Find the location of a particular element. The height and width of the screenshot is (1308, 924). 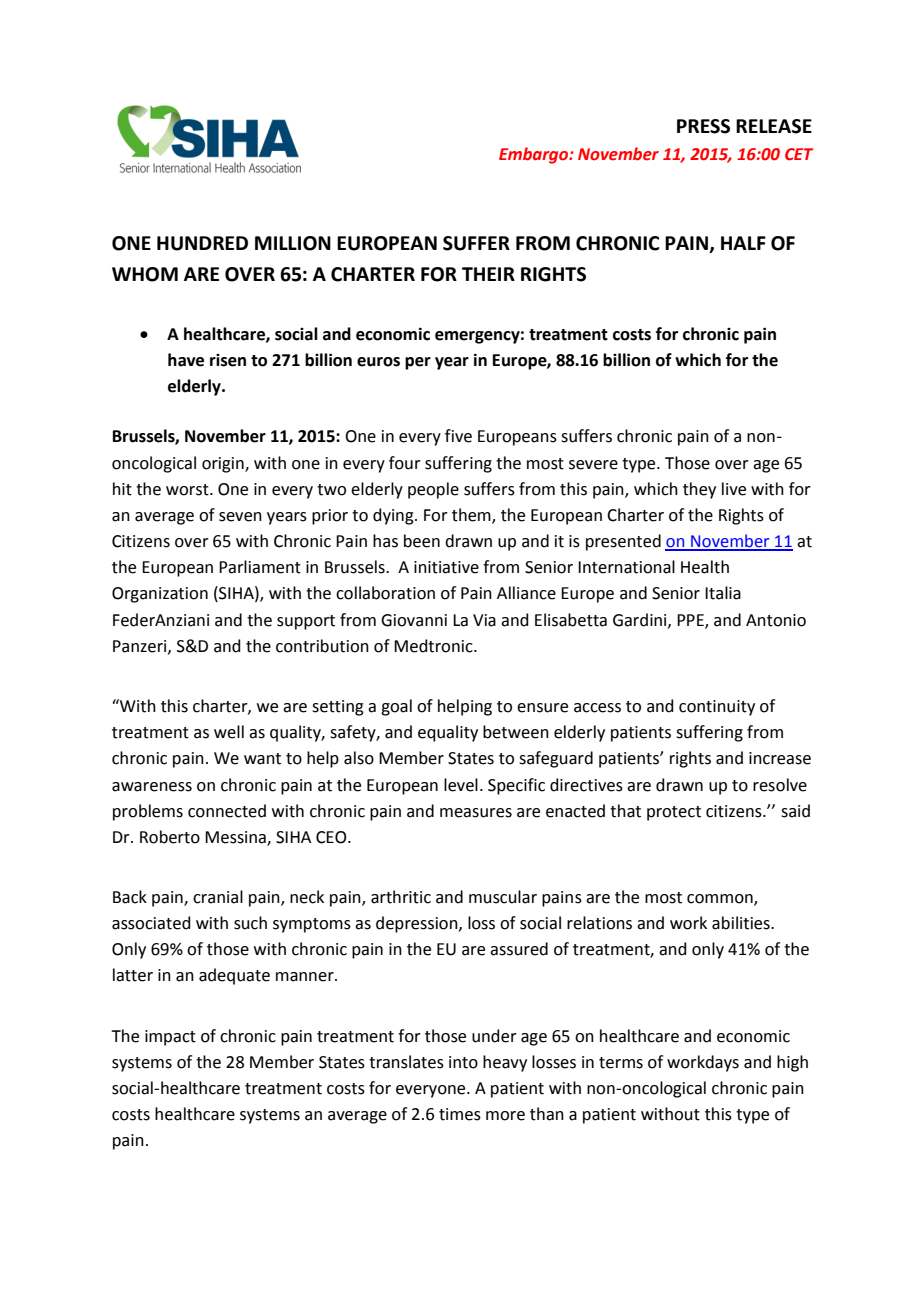

Organization is located at coordinates (160, 595).
